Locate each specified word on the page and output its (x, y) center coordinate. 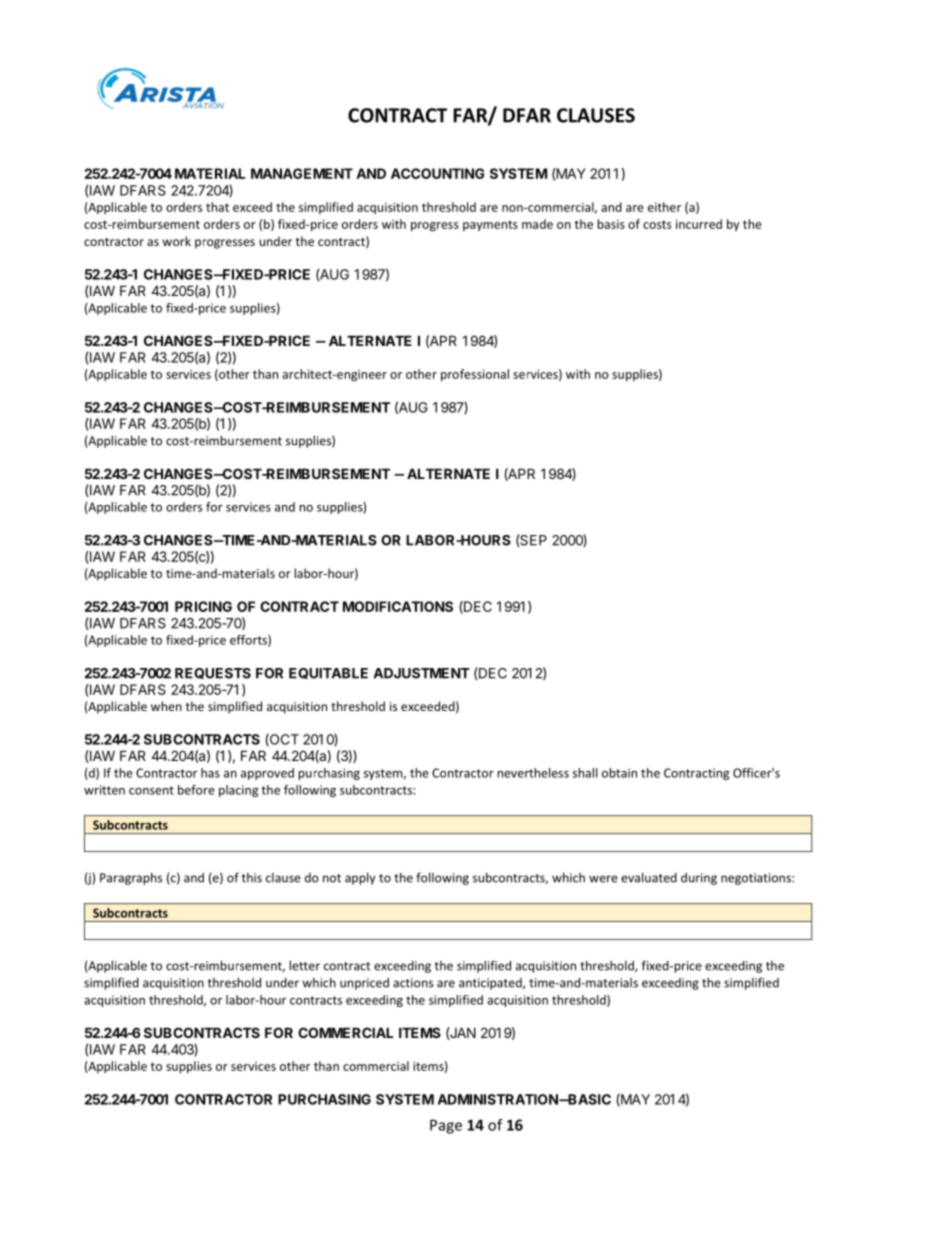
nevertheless (533, 773)
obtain (619, 773)
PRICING (203, 606)
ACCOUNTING (437, 173)
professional (475, 375)
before (196, 790)
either (664, 207)
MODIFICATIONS (398, 606)
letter (304, 965)
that (217, 207)
